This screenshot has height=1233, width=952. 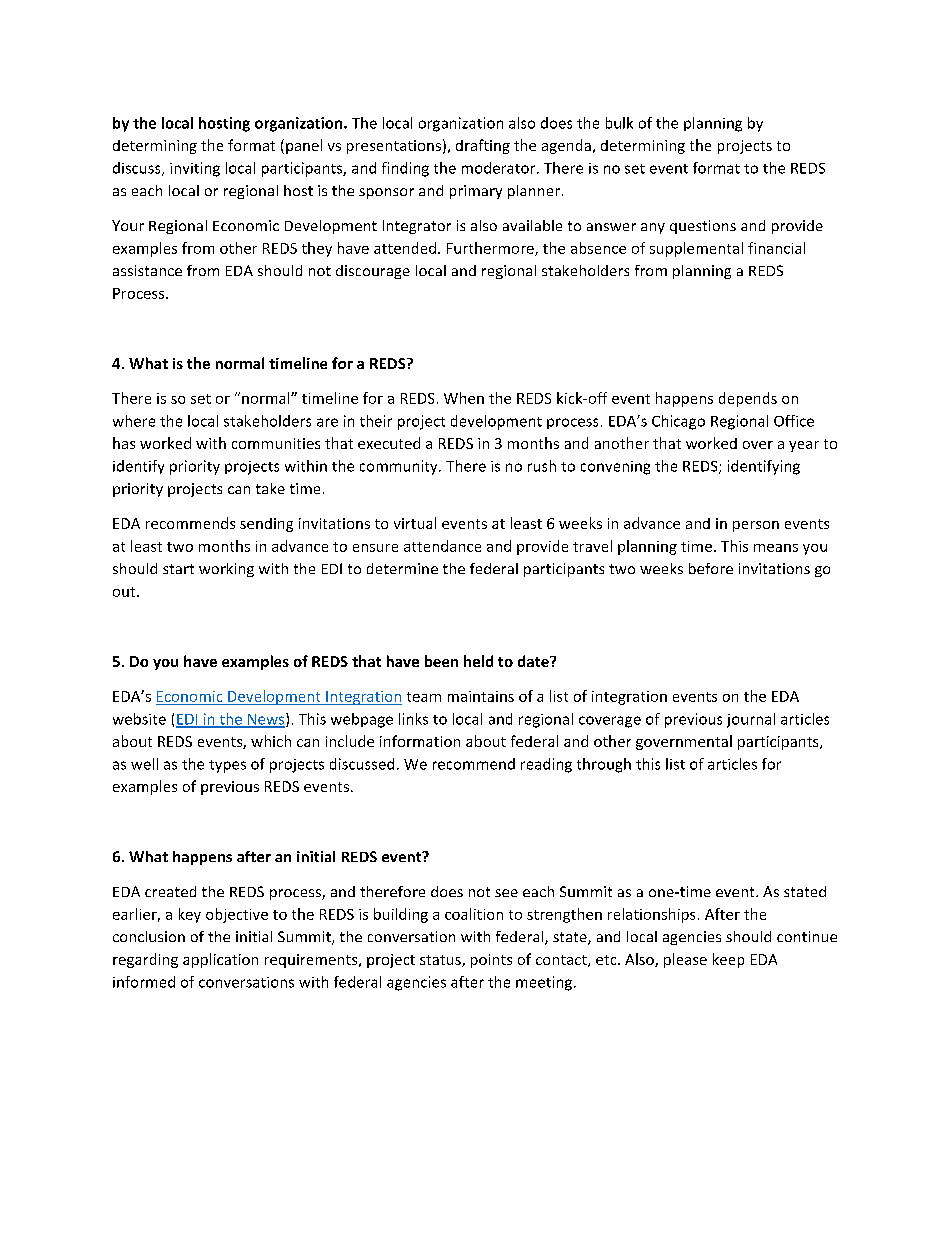 What do you see at coordinates (226, 570) in the screenshot?
I see `working` at bounding box center [226, 570].
